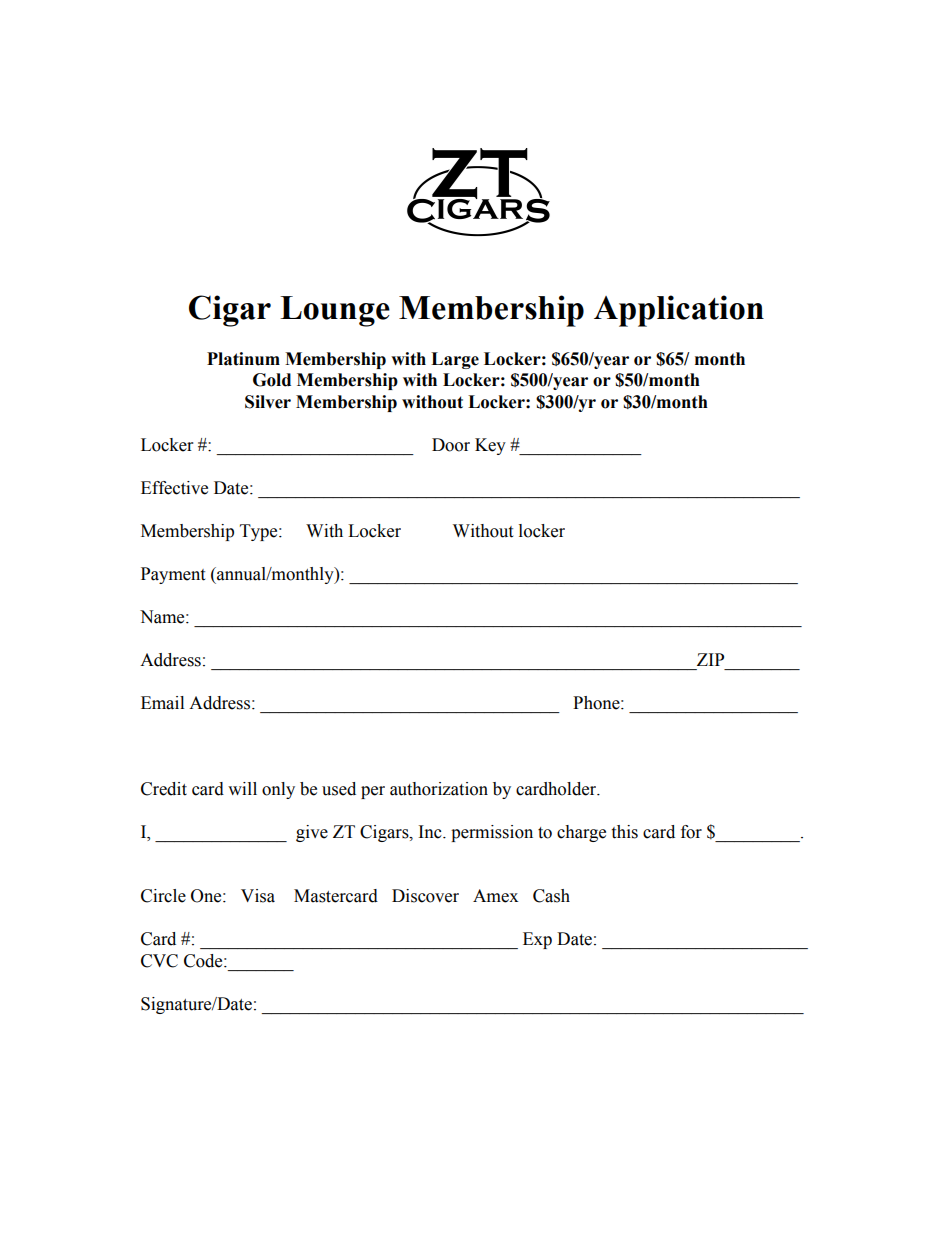 The image size is (952, 1233). Describe the element at coordinates (159, 961) in the screenshot. I see `CVC` at that location.
